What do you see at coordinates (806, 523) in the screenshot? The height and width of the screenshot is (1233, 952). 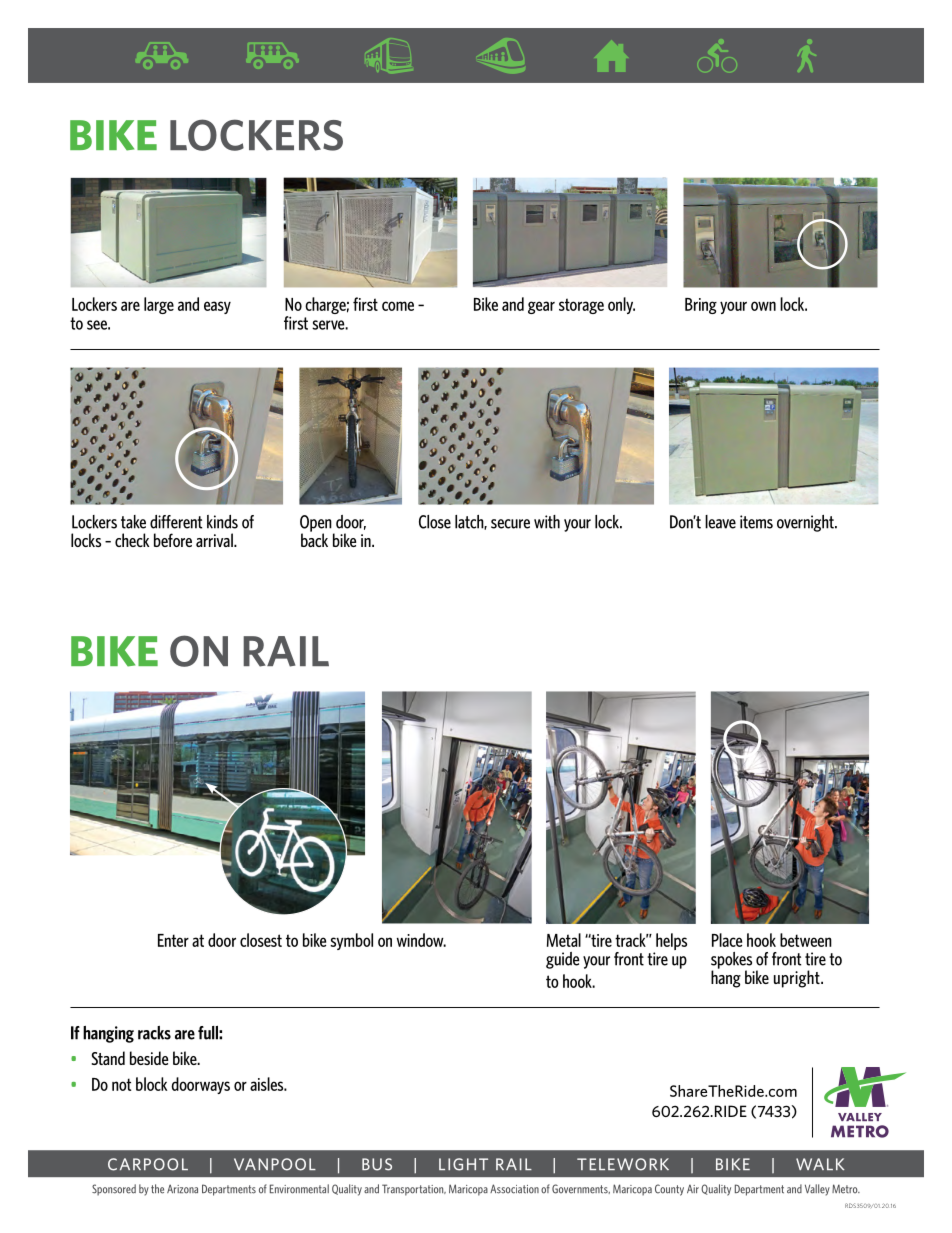 I see `overnight` at bounding box center [806, 523].
